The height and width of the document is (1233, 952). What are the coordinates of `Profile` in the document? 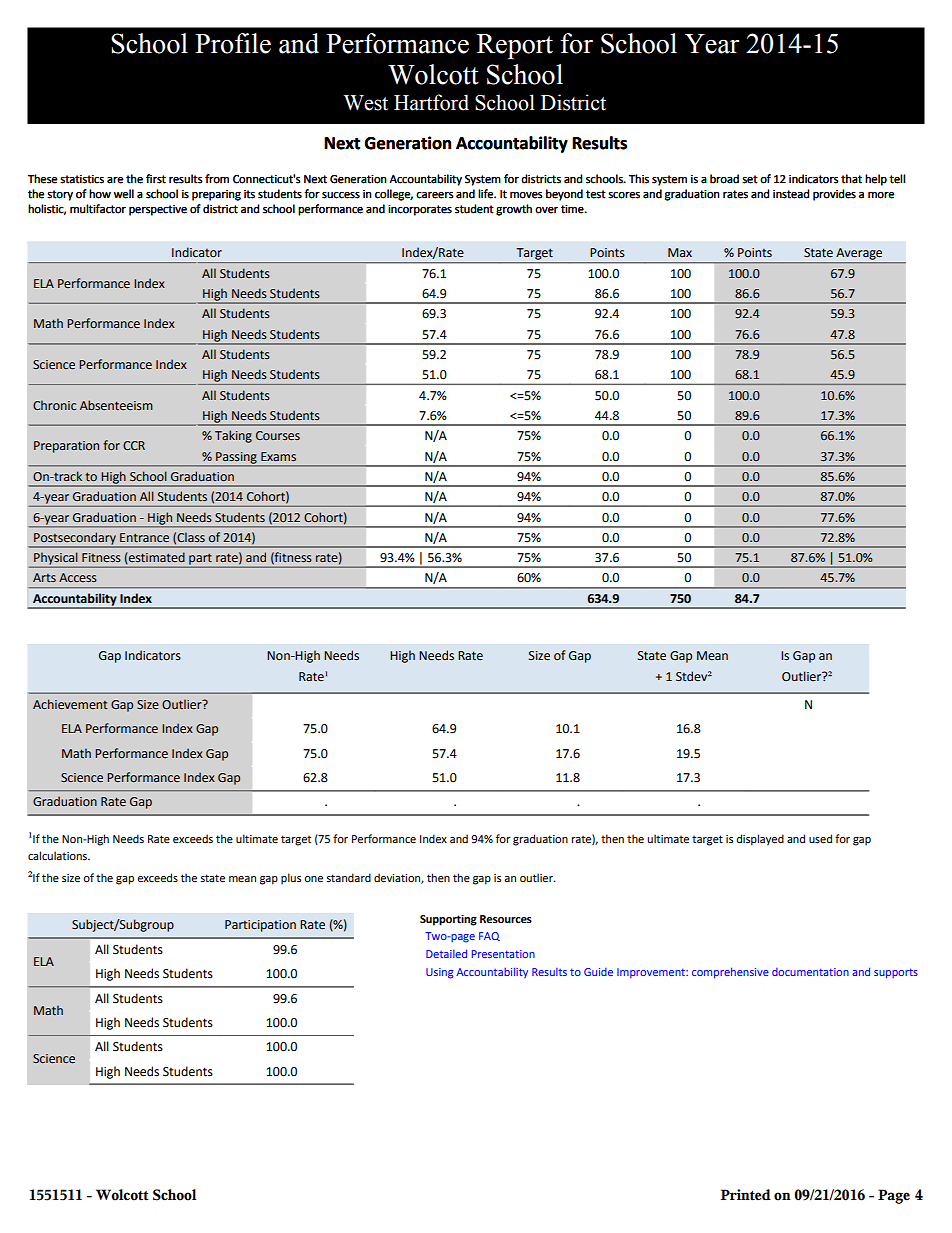 It's located at (233, 43).
